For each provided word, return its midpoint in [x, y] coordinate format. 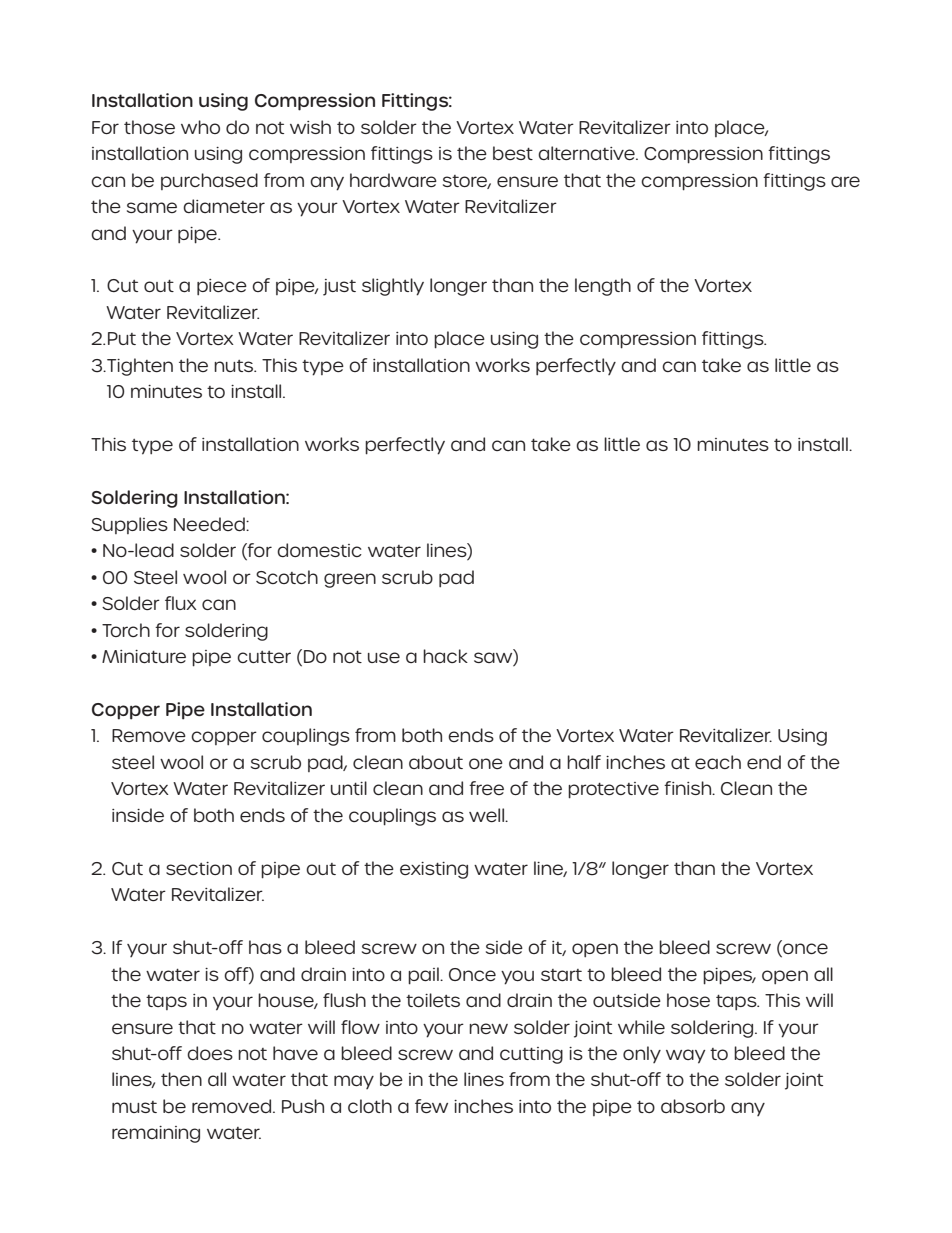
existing [434, 870]
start [561, 975]
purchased [209, 181]
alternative [587, 153]
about [436, 762]
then [181, 1079]
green [350, 580]
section [199, 868]
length [603, 287]
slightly [393, 287]
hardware [393, 180]
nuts [235, 366]
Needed [210, 524]
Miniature [144, 656]
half [584, 762]
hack [445, 656]
